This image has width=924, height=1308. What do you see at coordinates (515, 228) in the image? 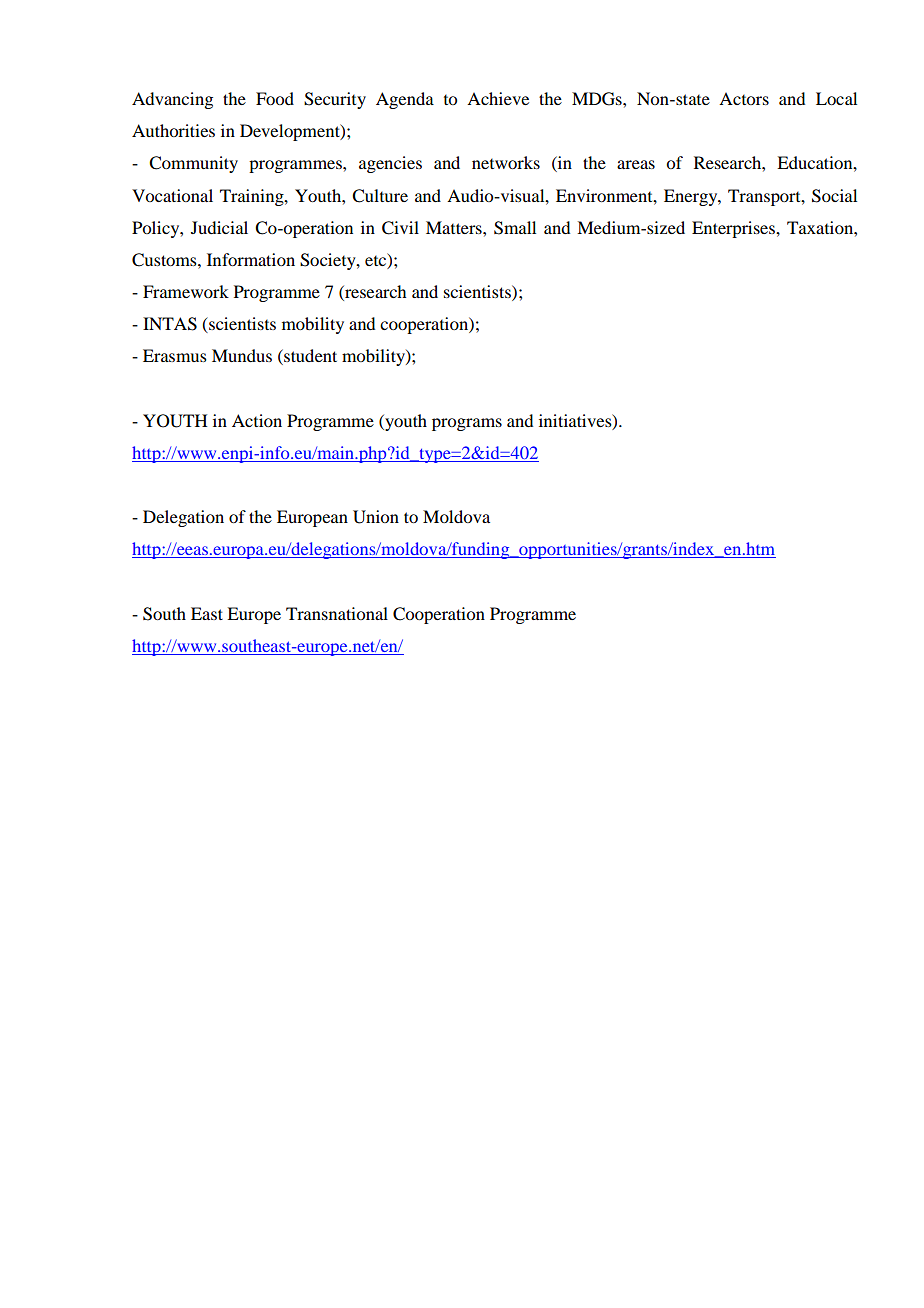
I see `Small` at bounding box center [515, 228].
